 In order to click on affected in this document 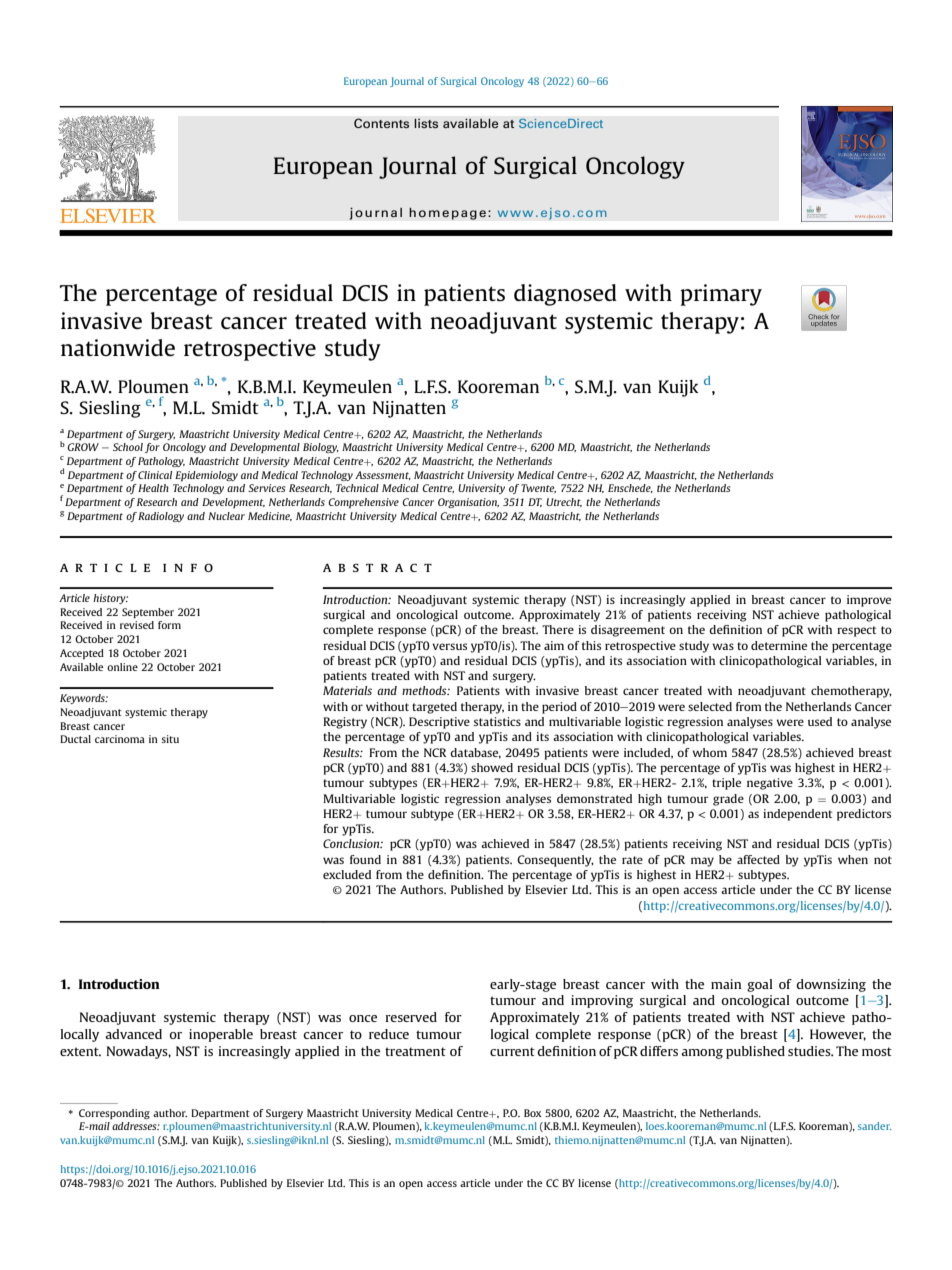, I will do `click(758, 859)`.
